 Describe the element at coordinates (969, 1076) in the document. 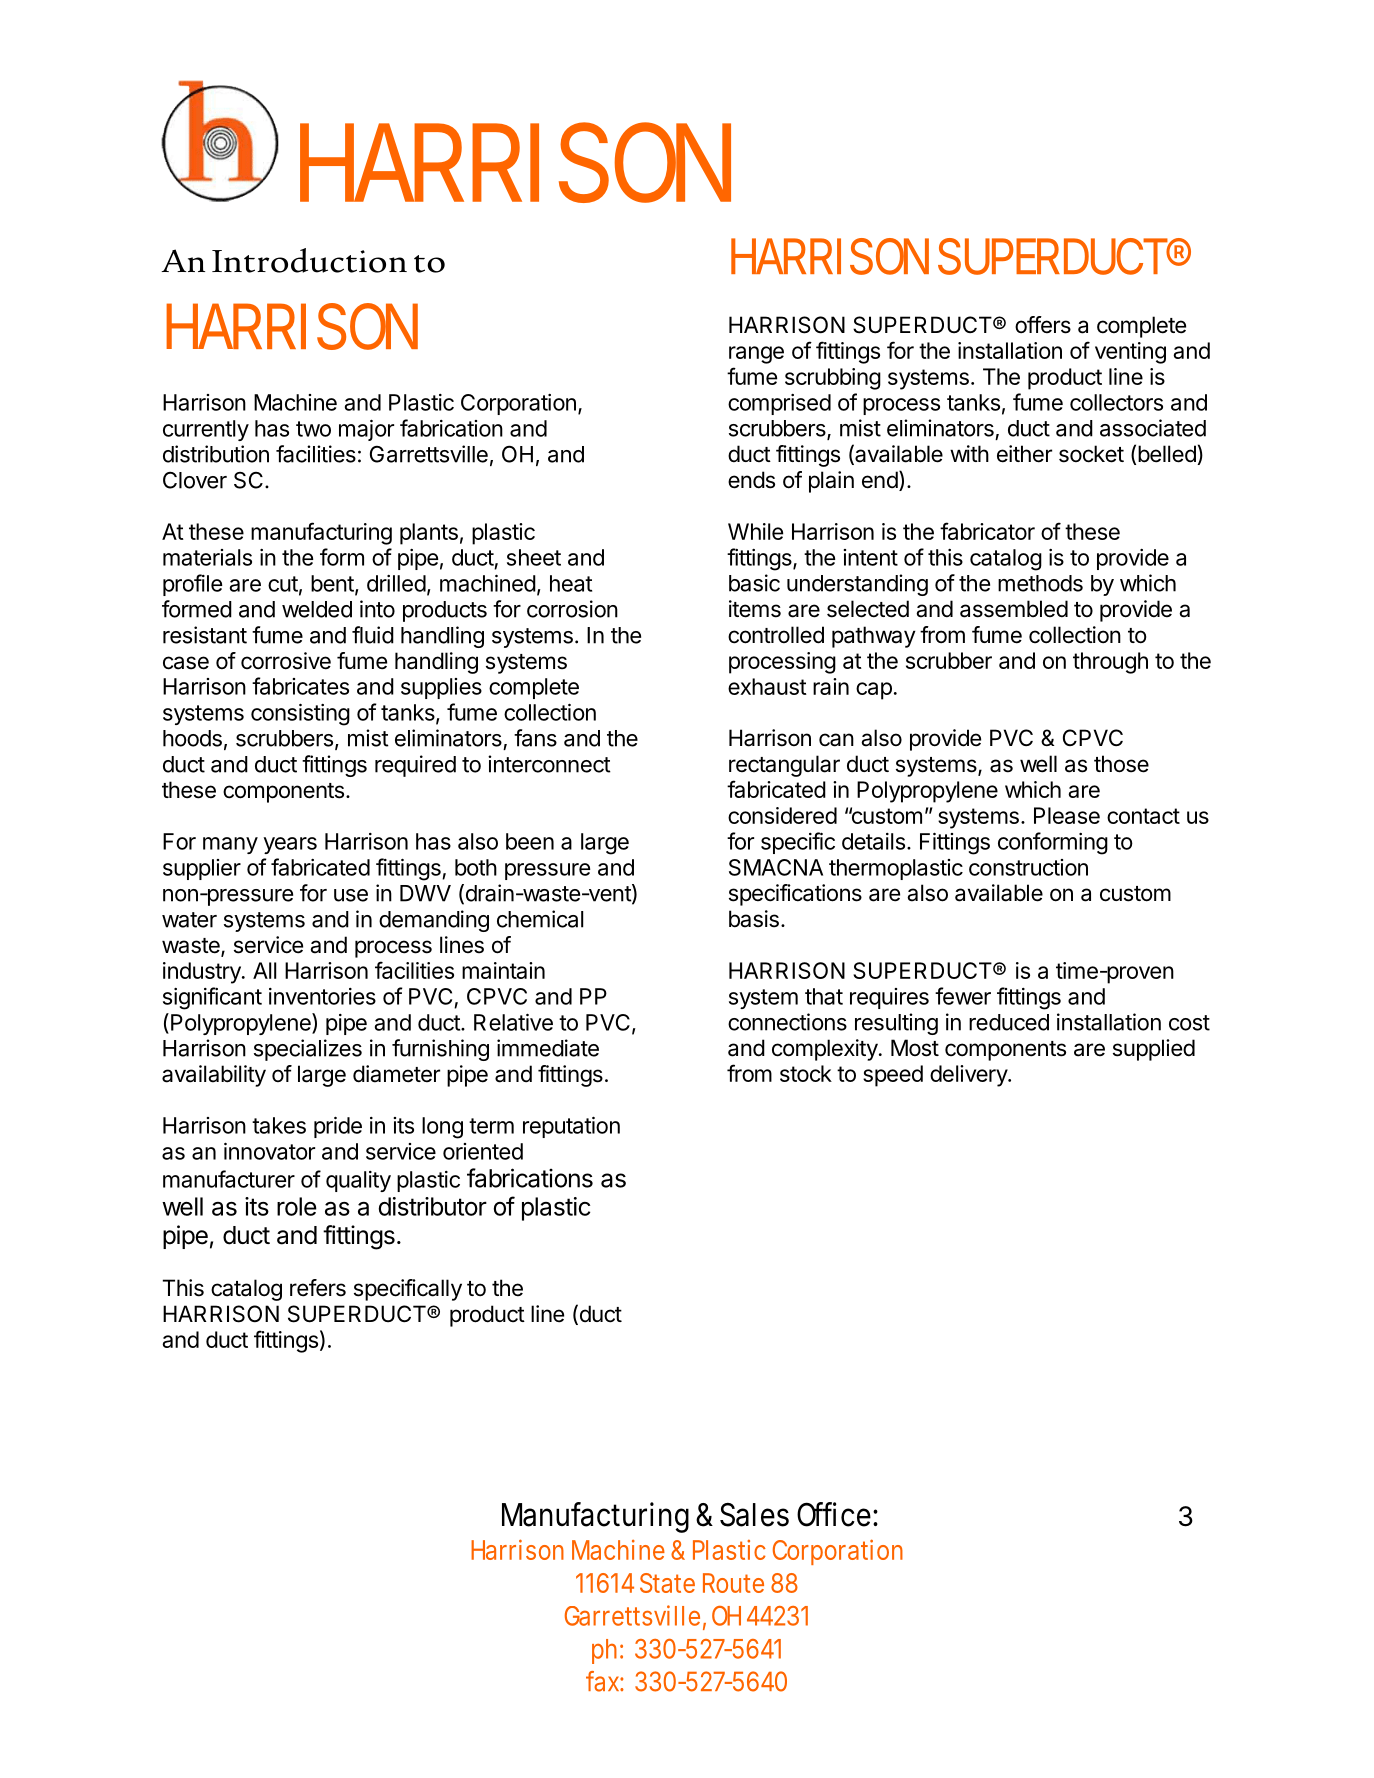

I see `delivery` at that location.
